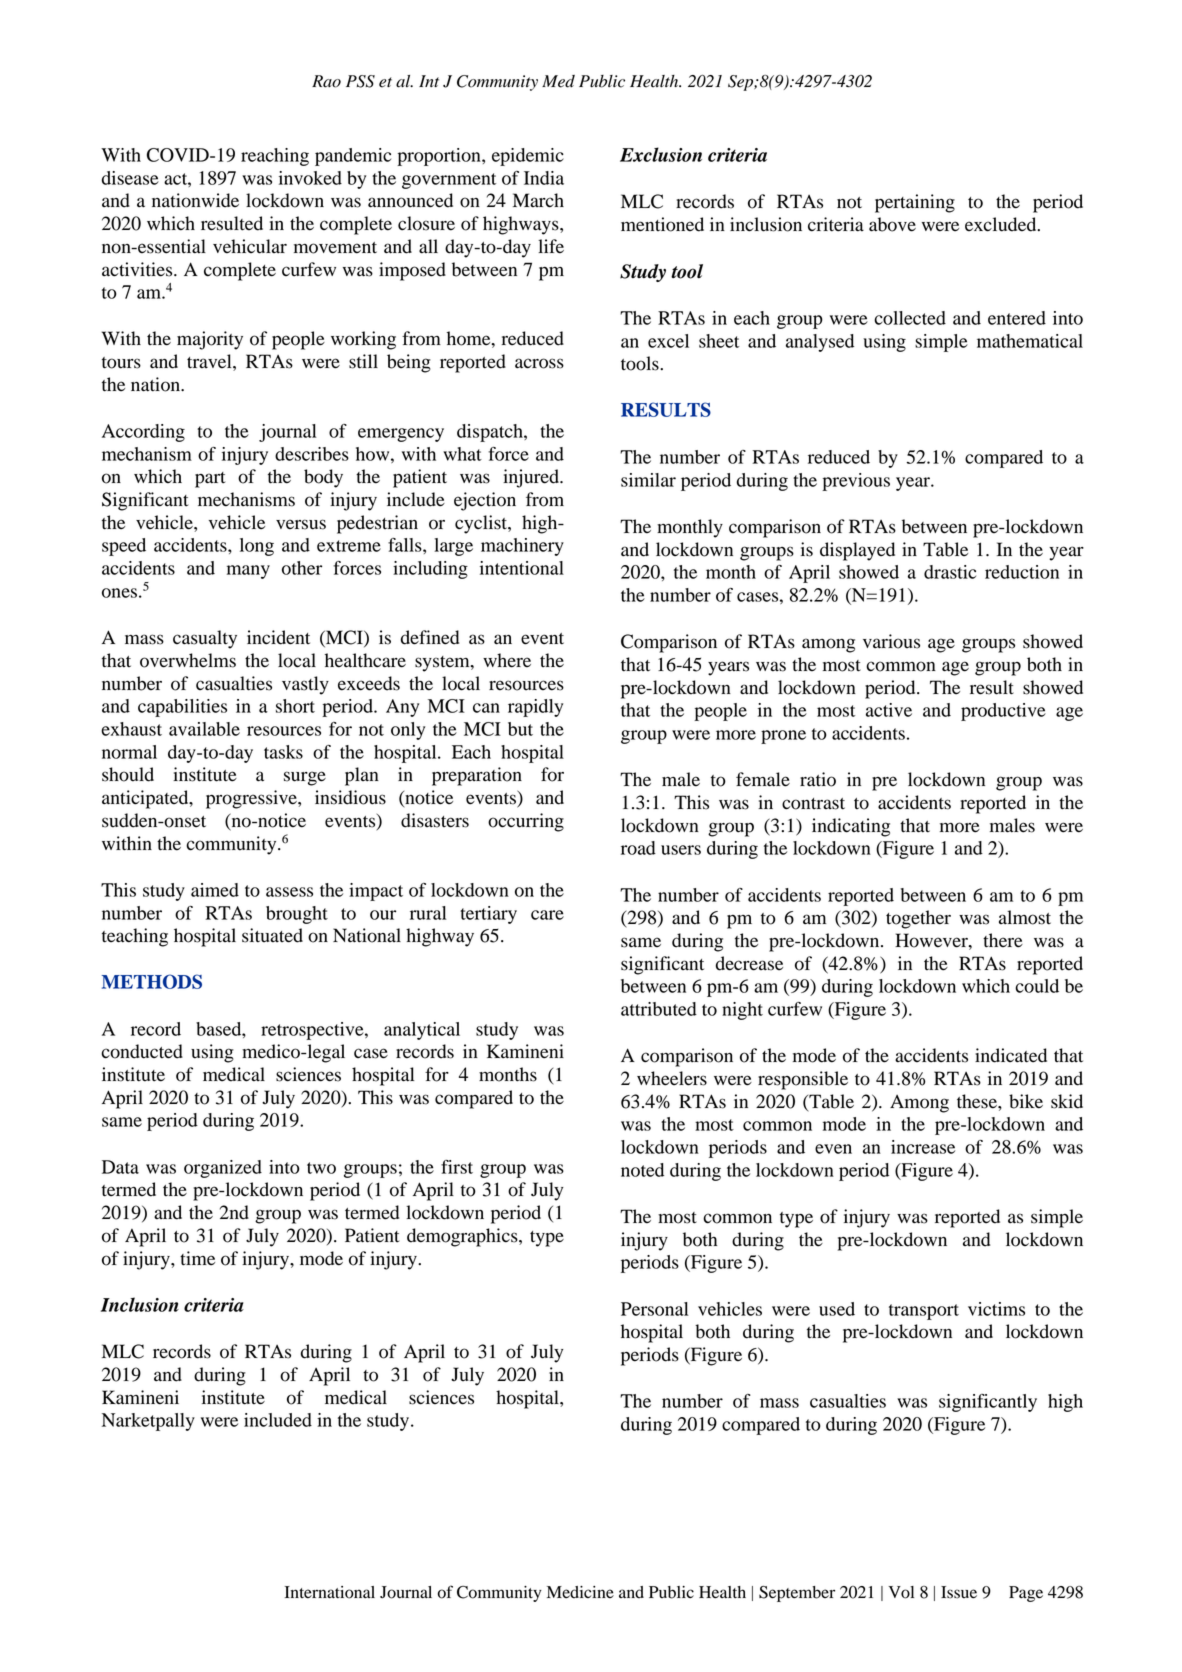 This document has width=1182, height=1672. I want to click on transport, so click(924, 1312).
